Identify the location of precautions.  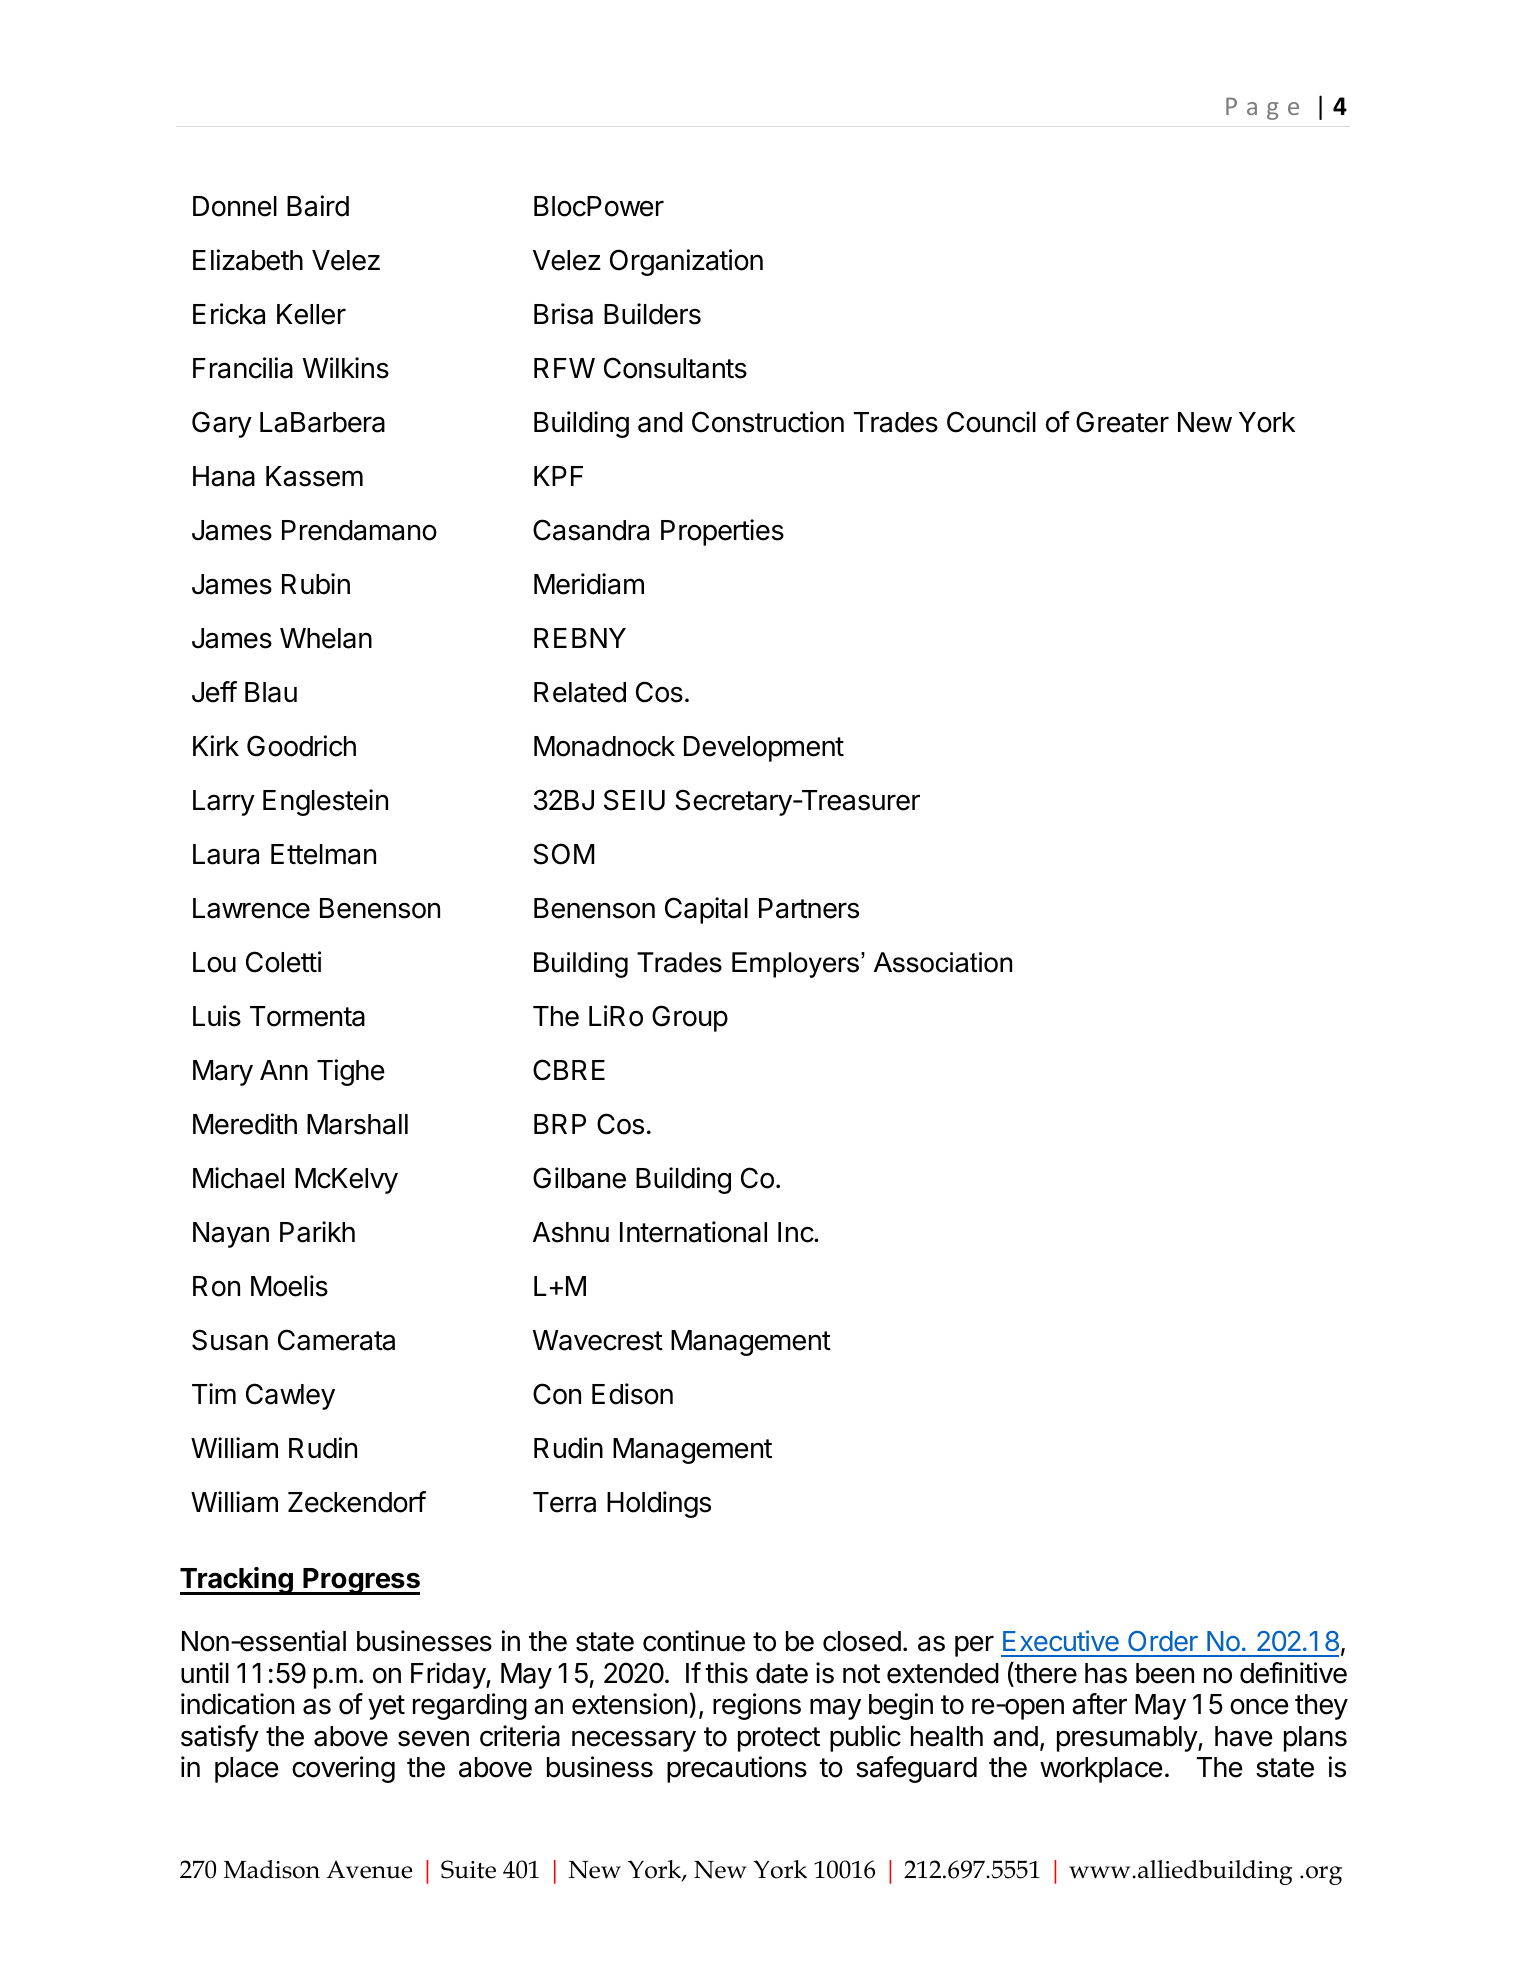
(737, 1769).
